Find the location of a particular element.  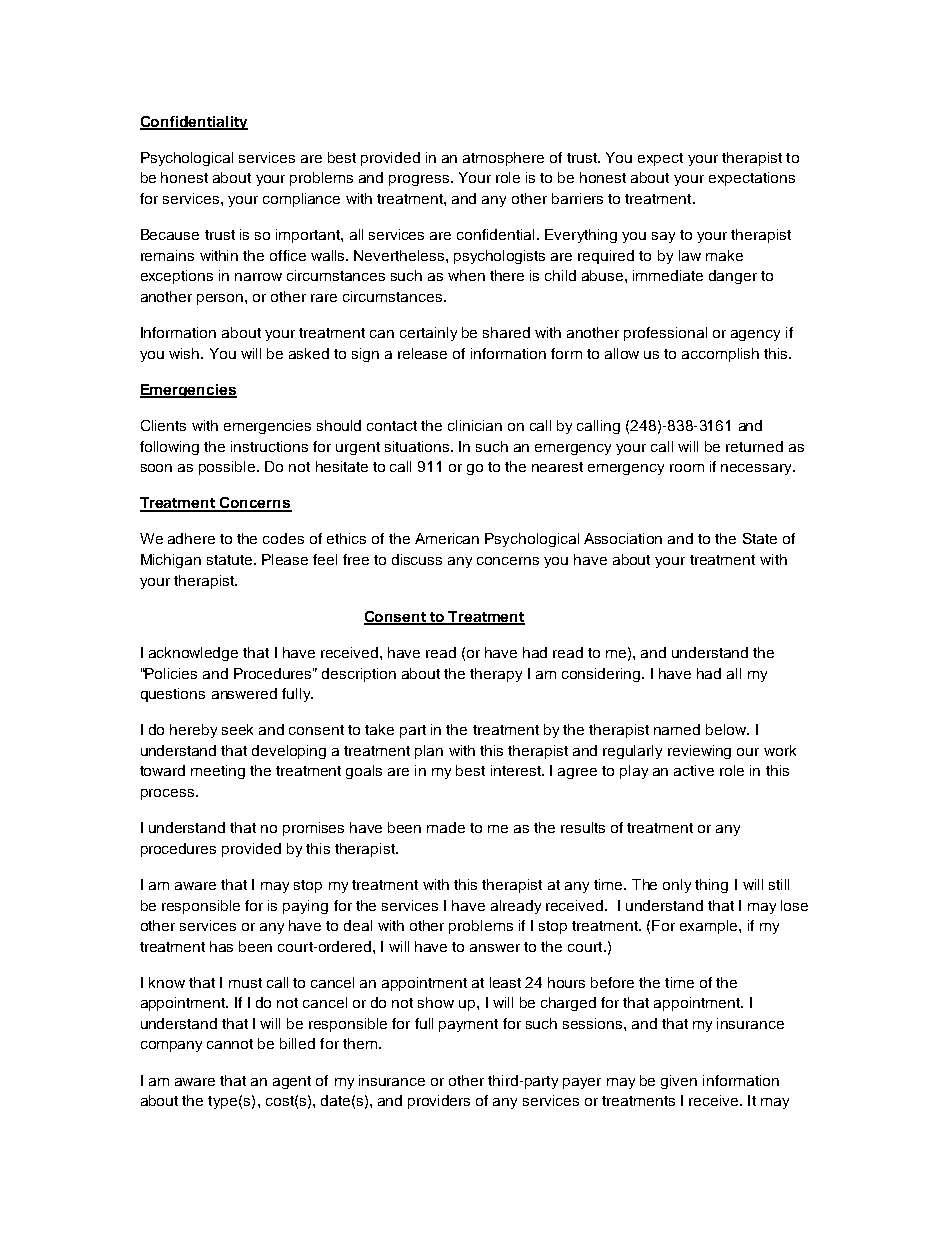

below is located at coordinates (727, 729).
